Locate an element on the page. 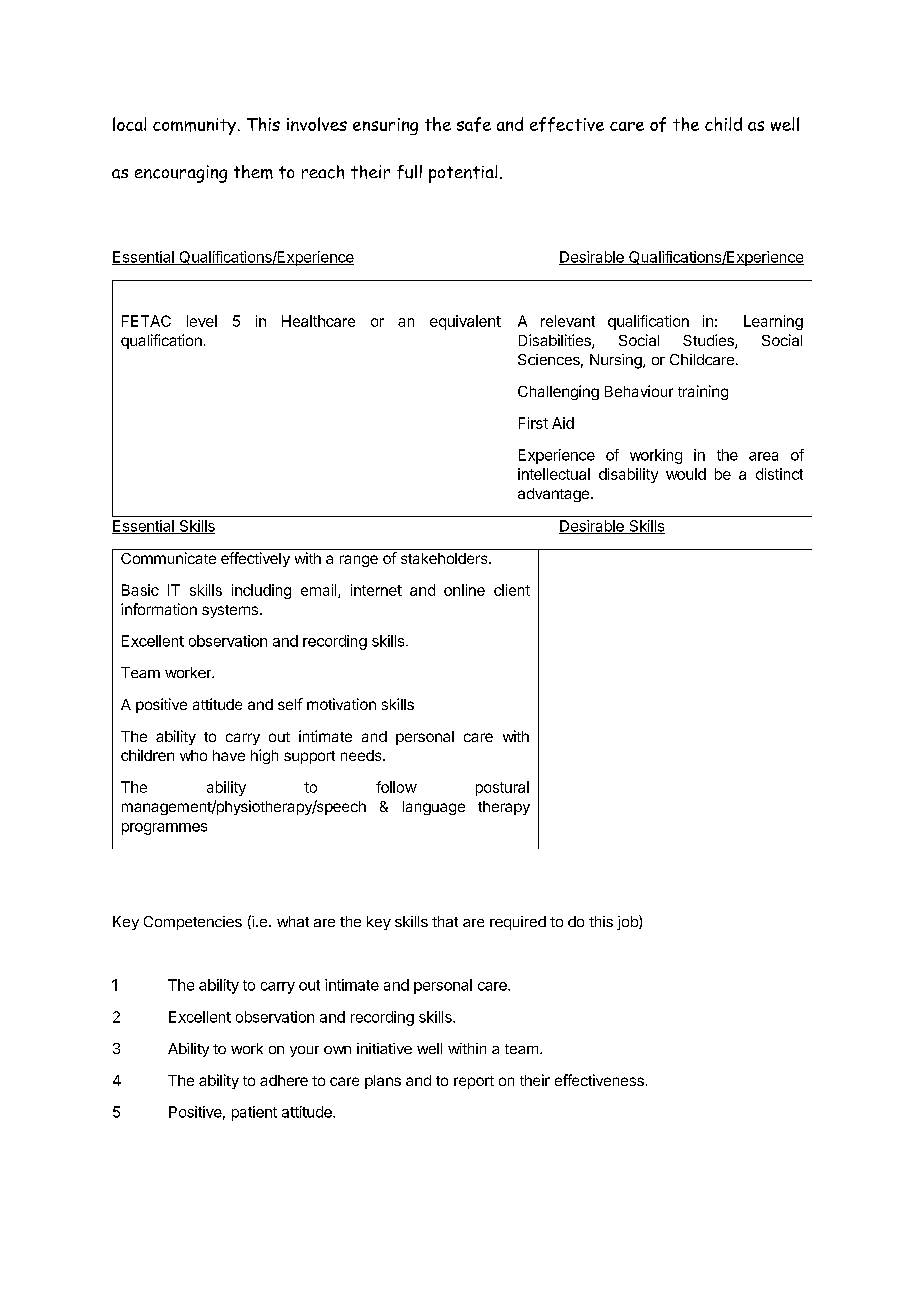 The image size is (924, 1308). patient is located at coordinates (254, 1113).
